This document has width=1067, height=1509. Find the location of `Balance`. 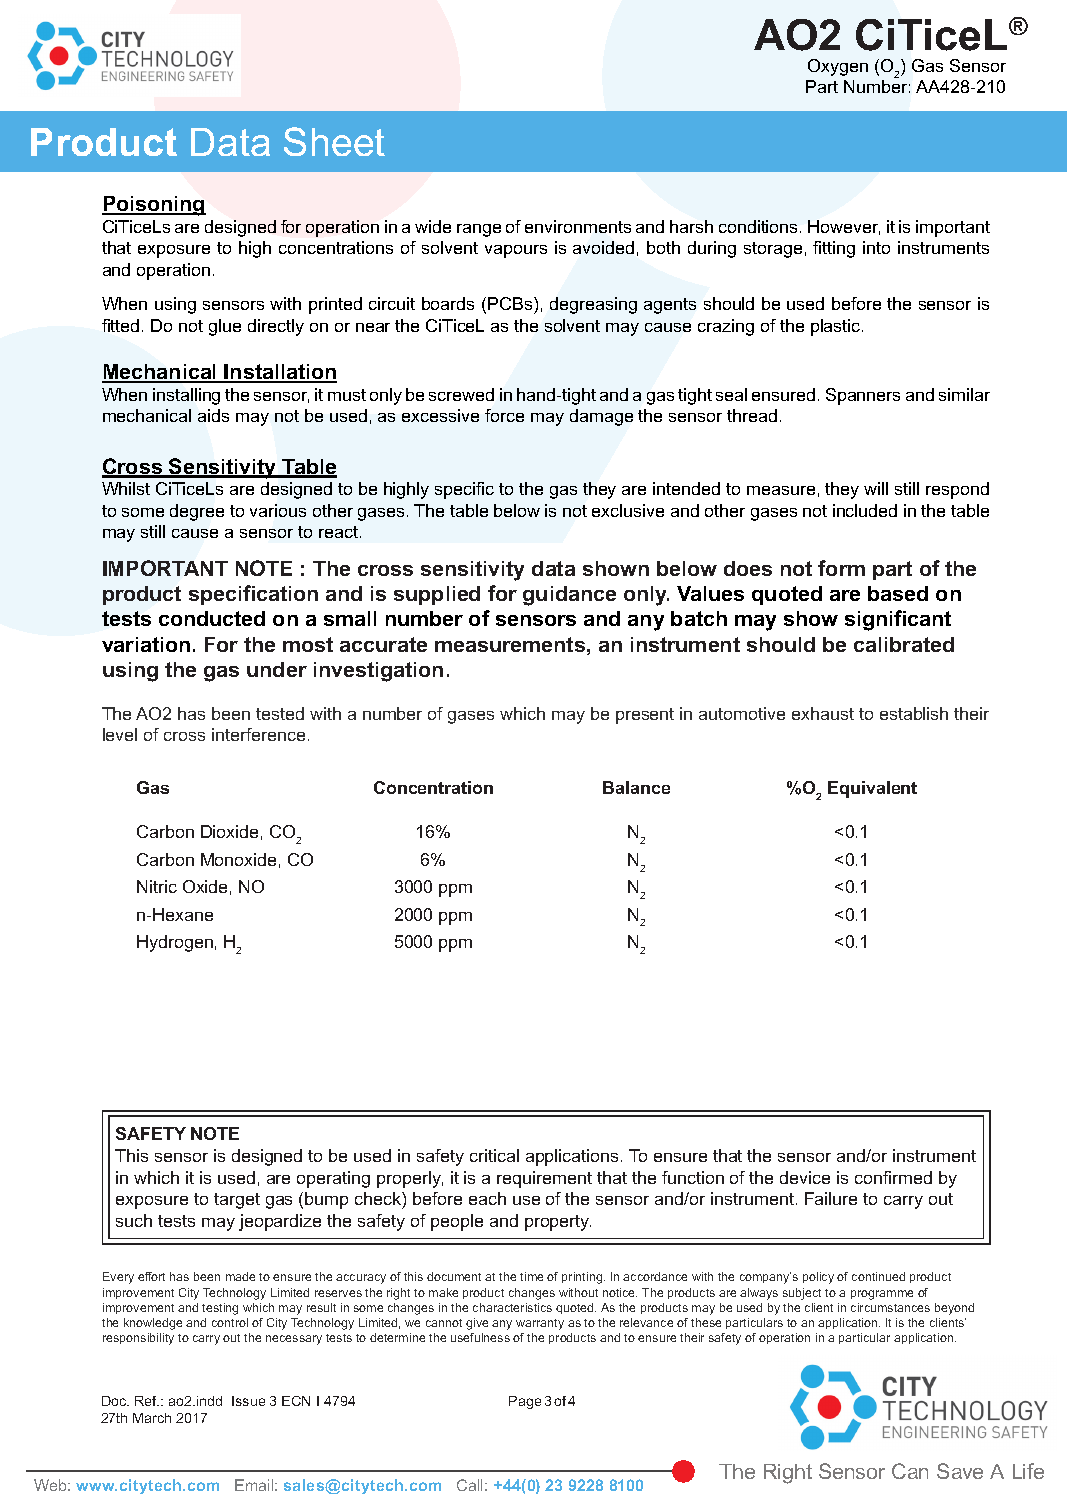

Balance is located at coordinates (636, 787).
